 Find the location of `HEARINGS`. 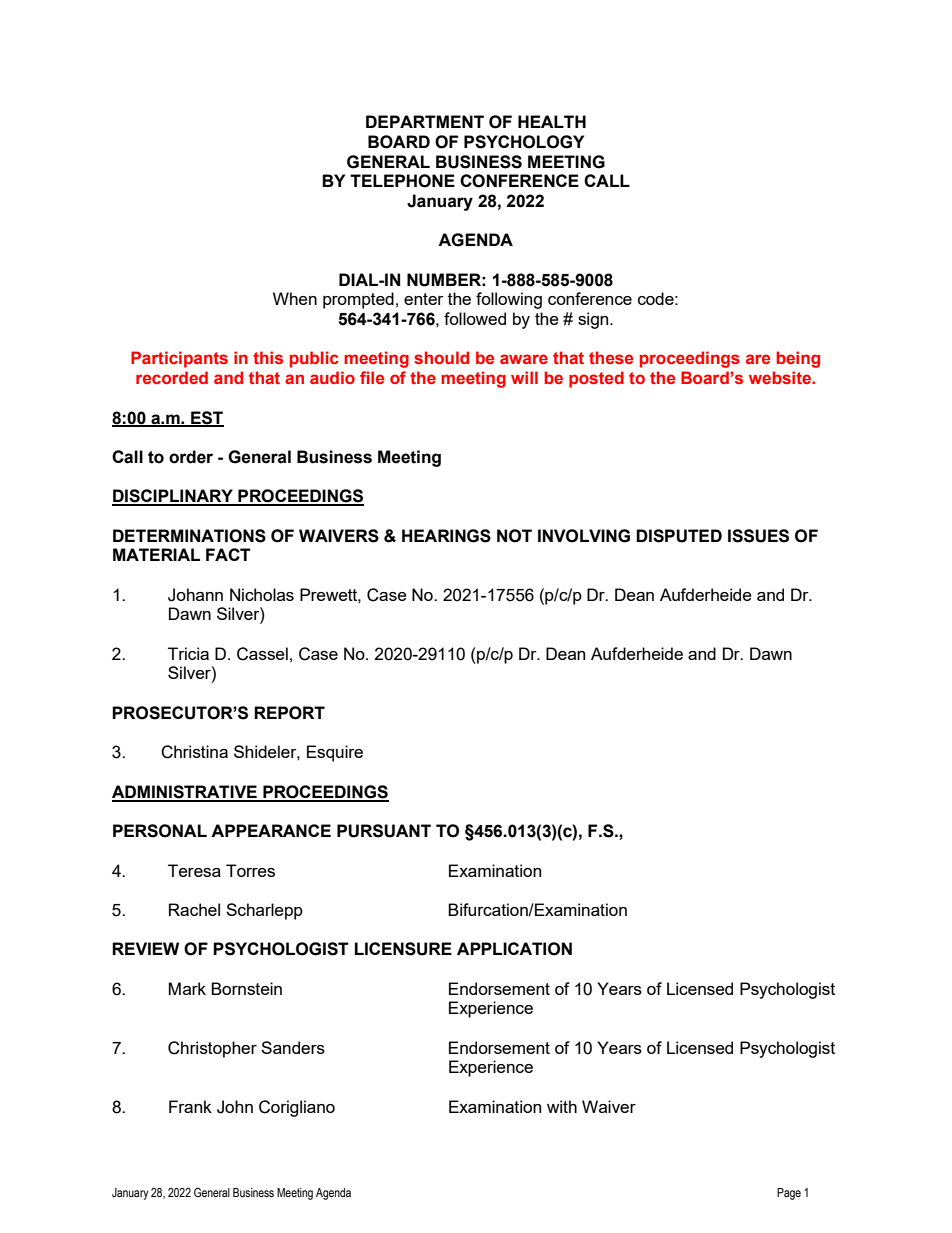

HEARINGS is located at coordinates (446, 536).
